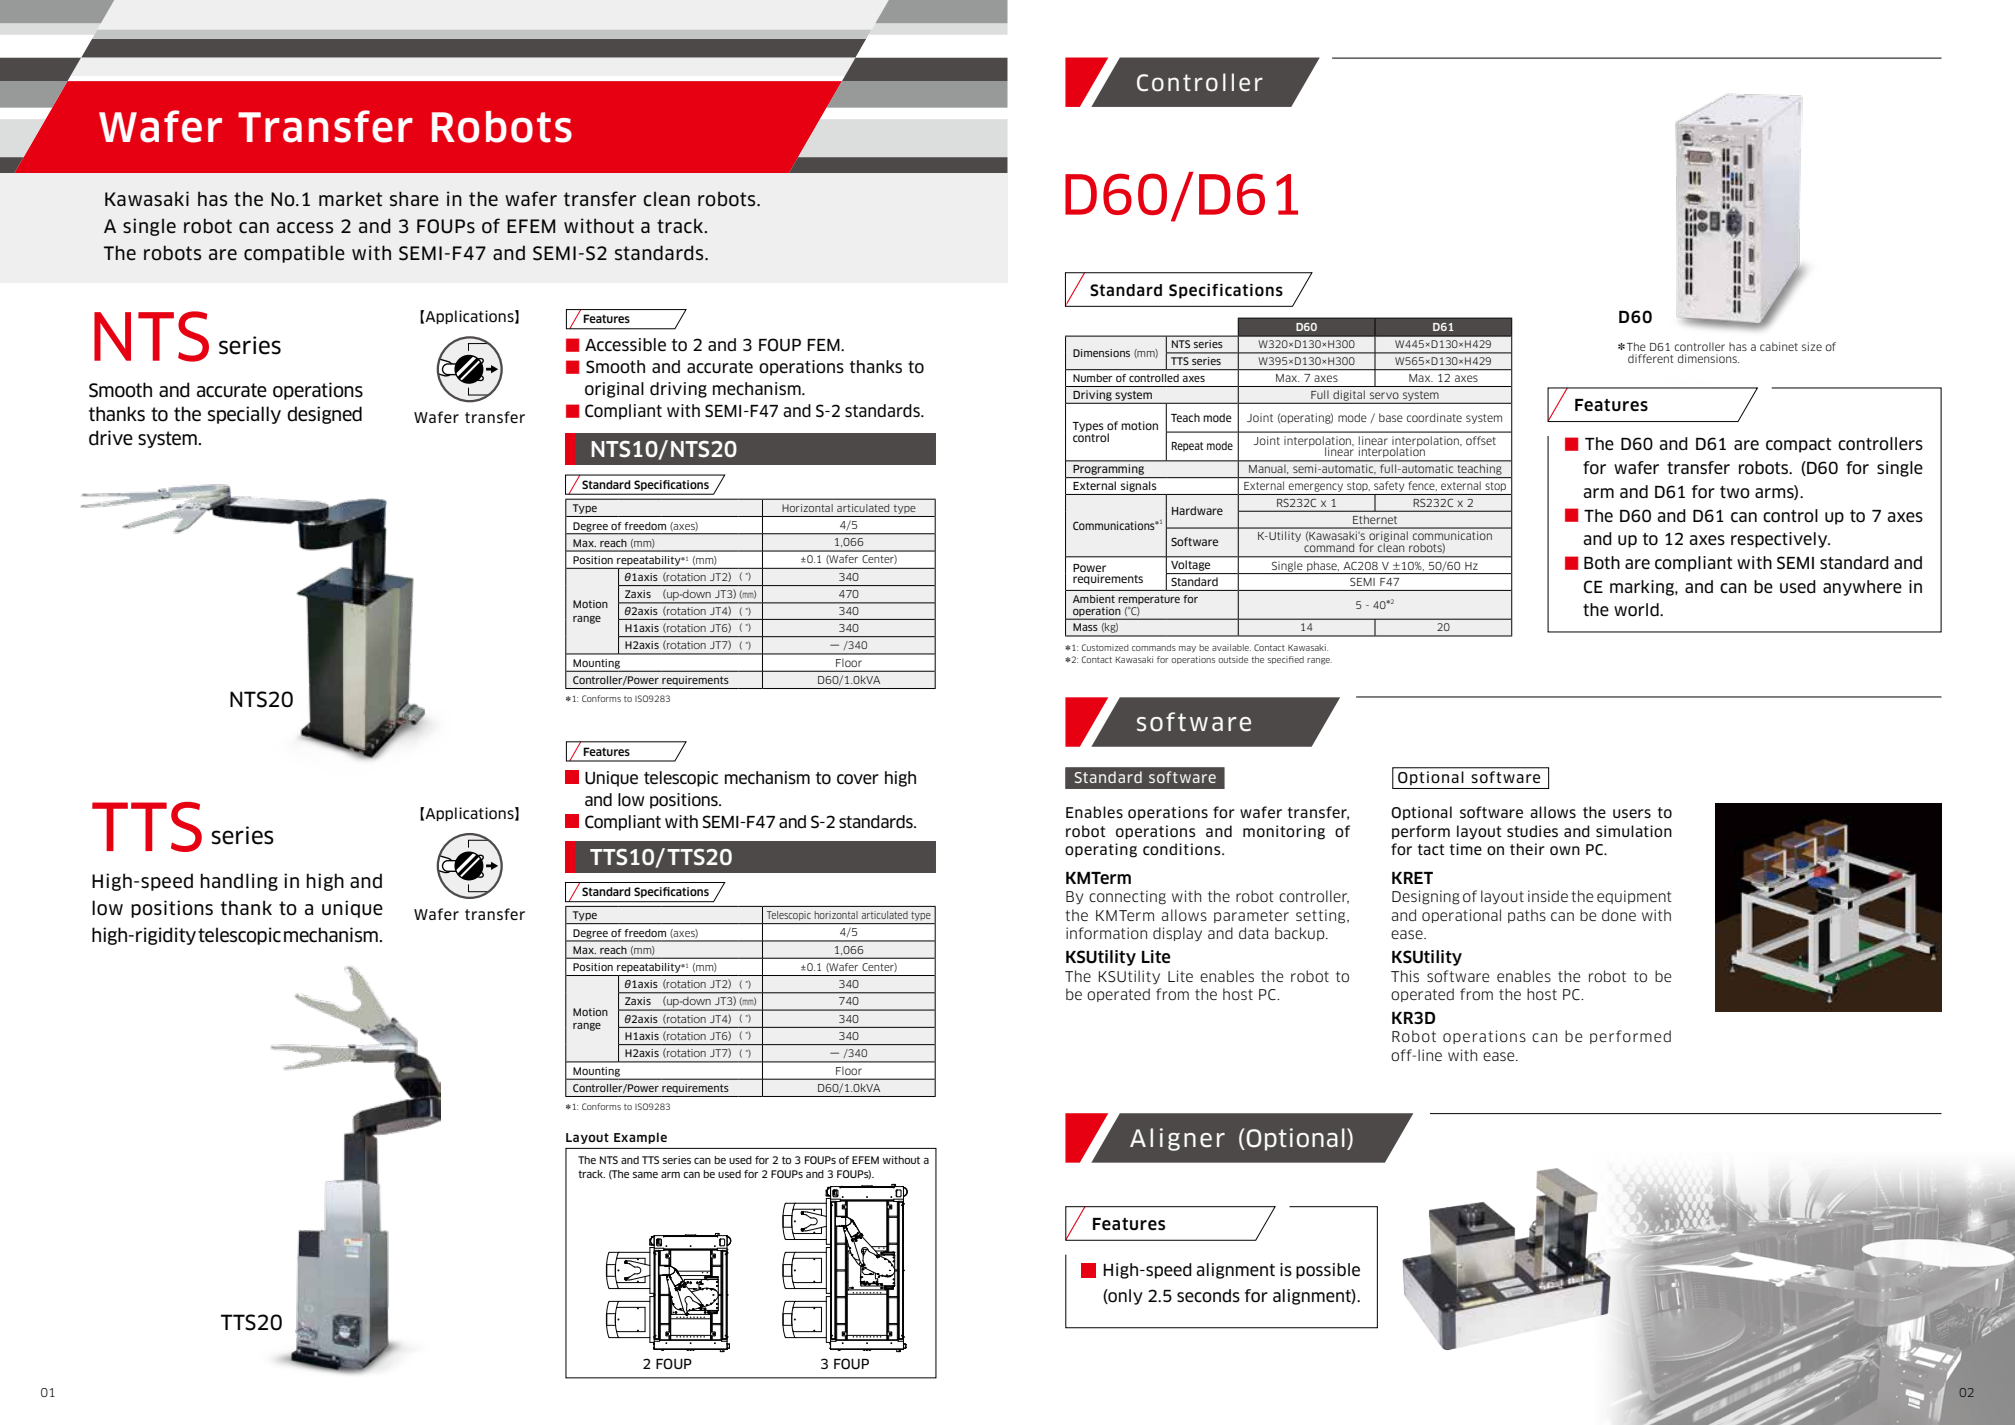  Describe the element at coordinates (1637, 610) in the screenshot. I see `world` at that location.
